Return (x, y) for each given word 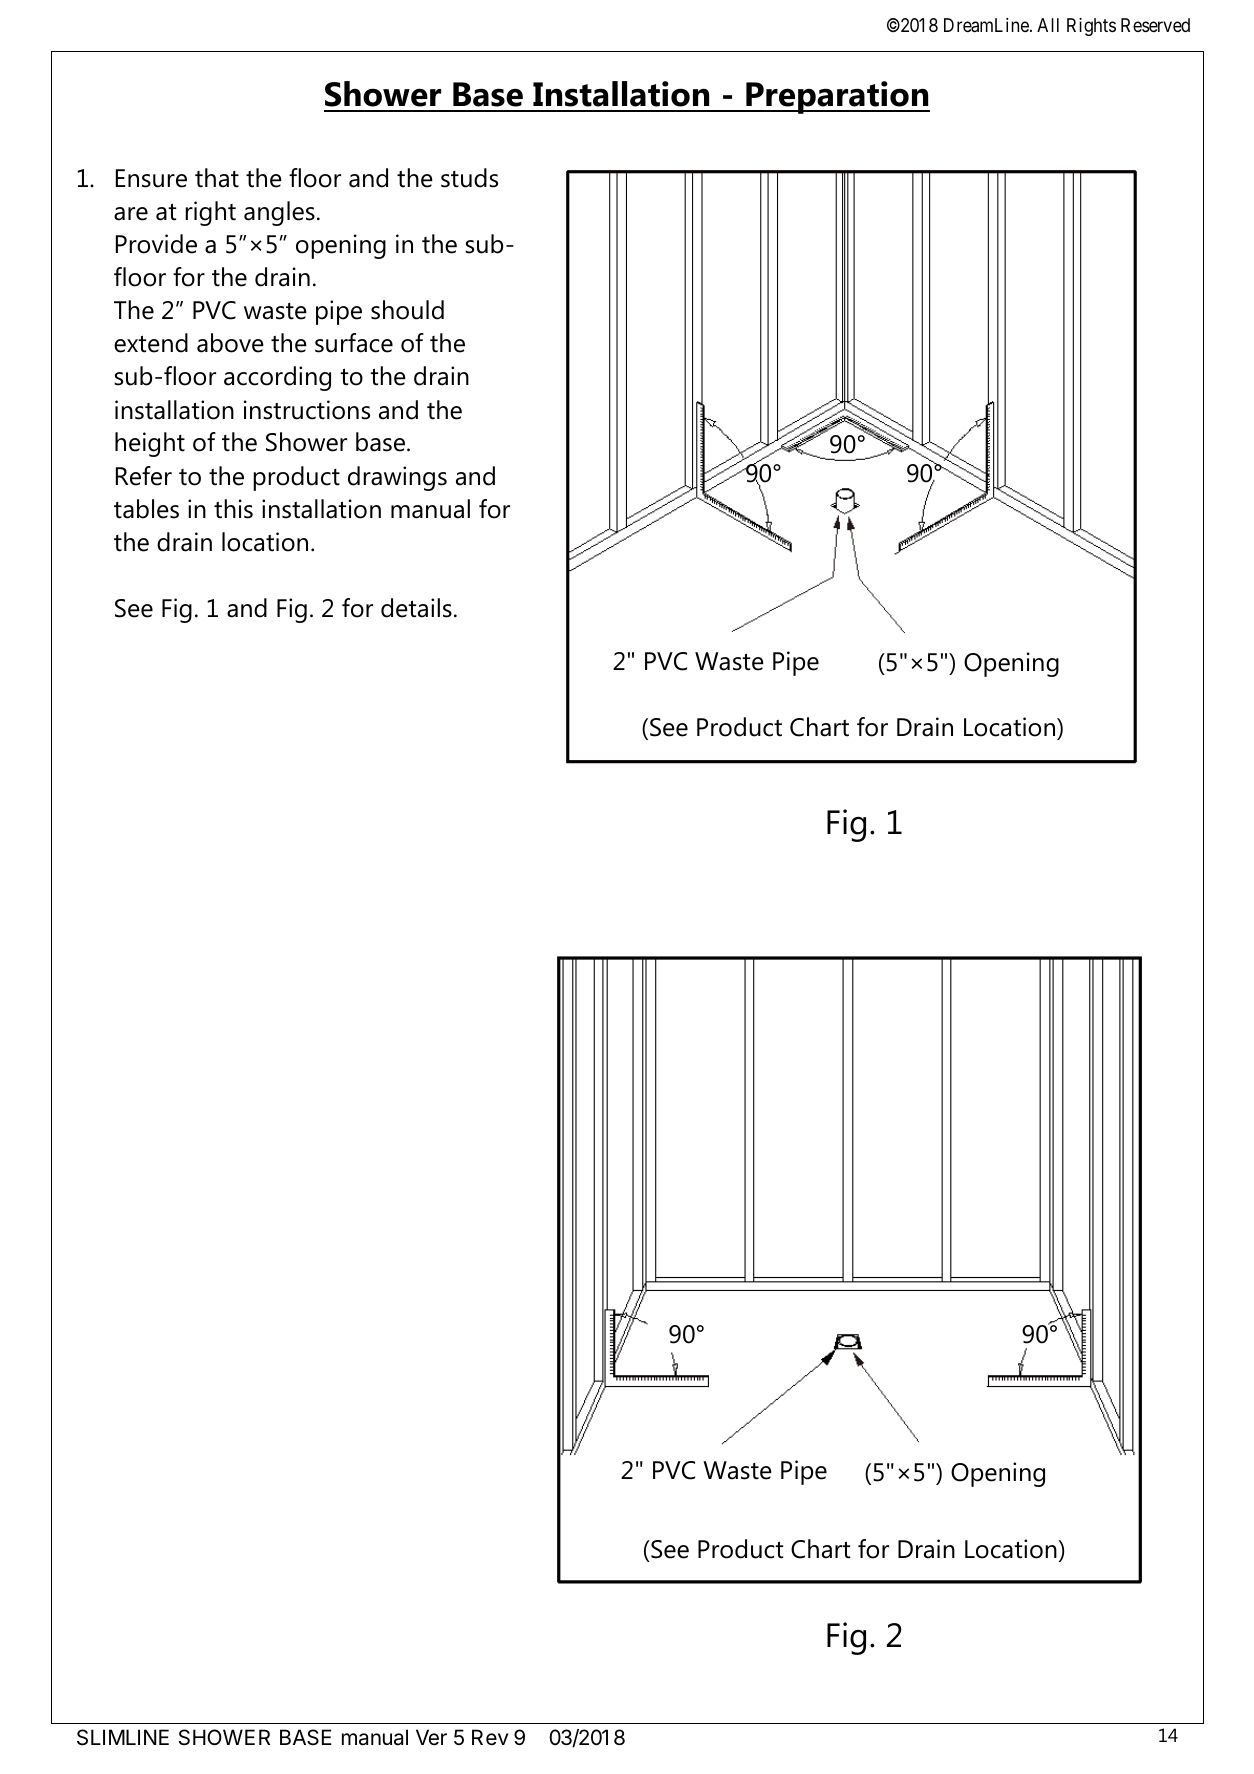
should (407, 310)
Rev (490, 1737)
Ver (431, 1737)
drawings (397, 478)
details (416, 608)
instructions (307, 410)
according (277, 378)
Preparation (837, 97)
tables (146, 509)
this (233, 509)
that (217, 178)
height (150, 444)
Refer (144, 476)
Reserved (1155, 25)
